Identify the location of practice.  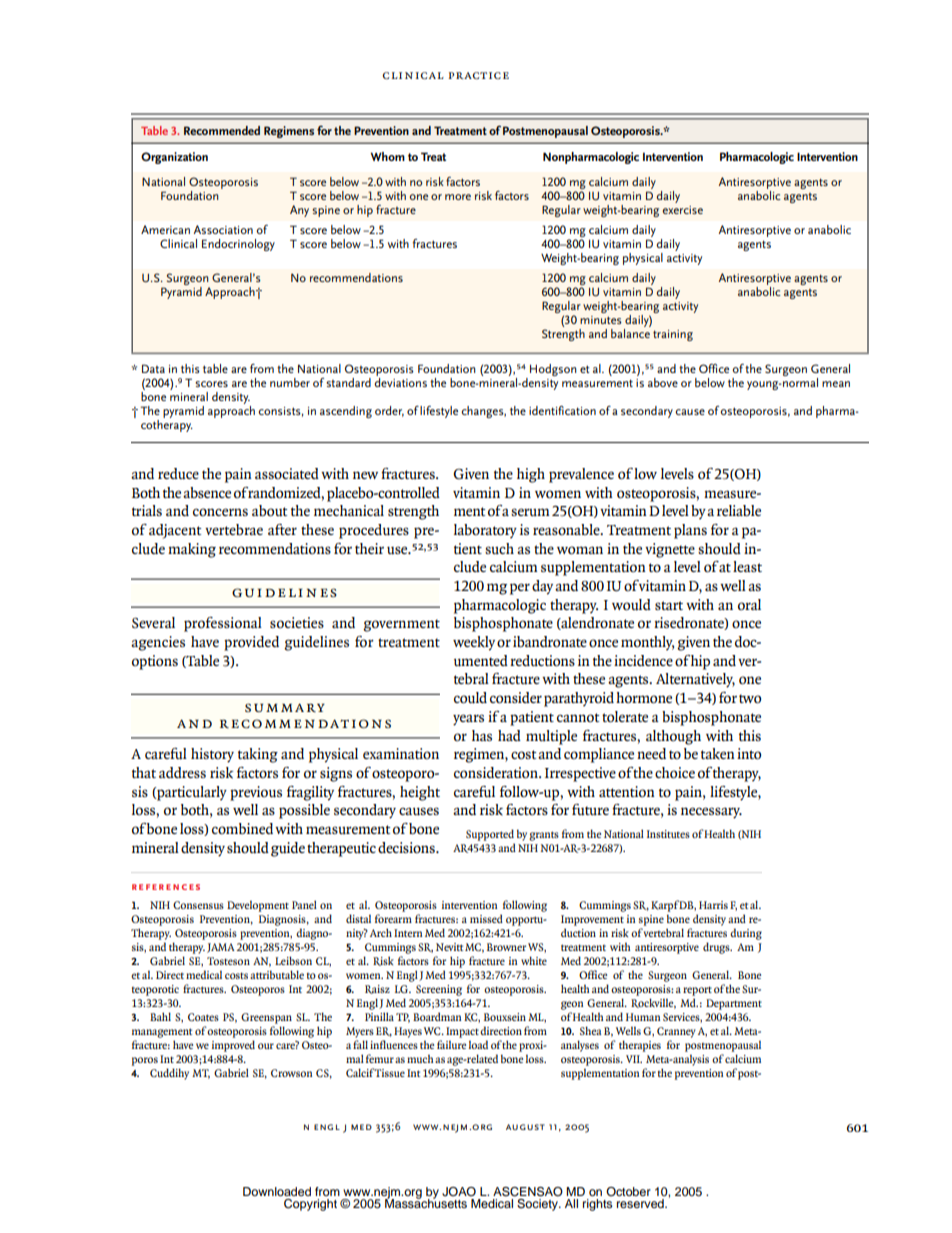
(478, 75).
